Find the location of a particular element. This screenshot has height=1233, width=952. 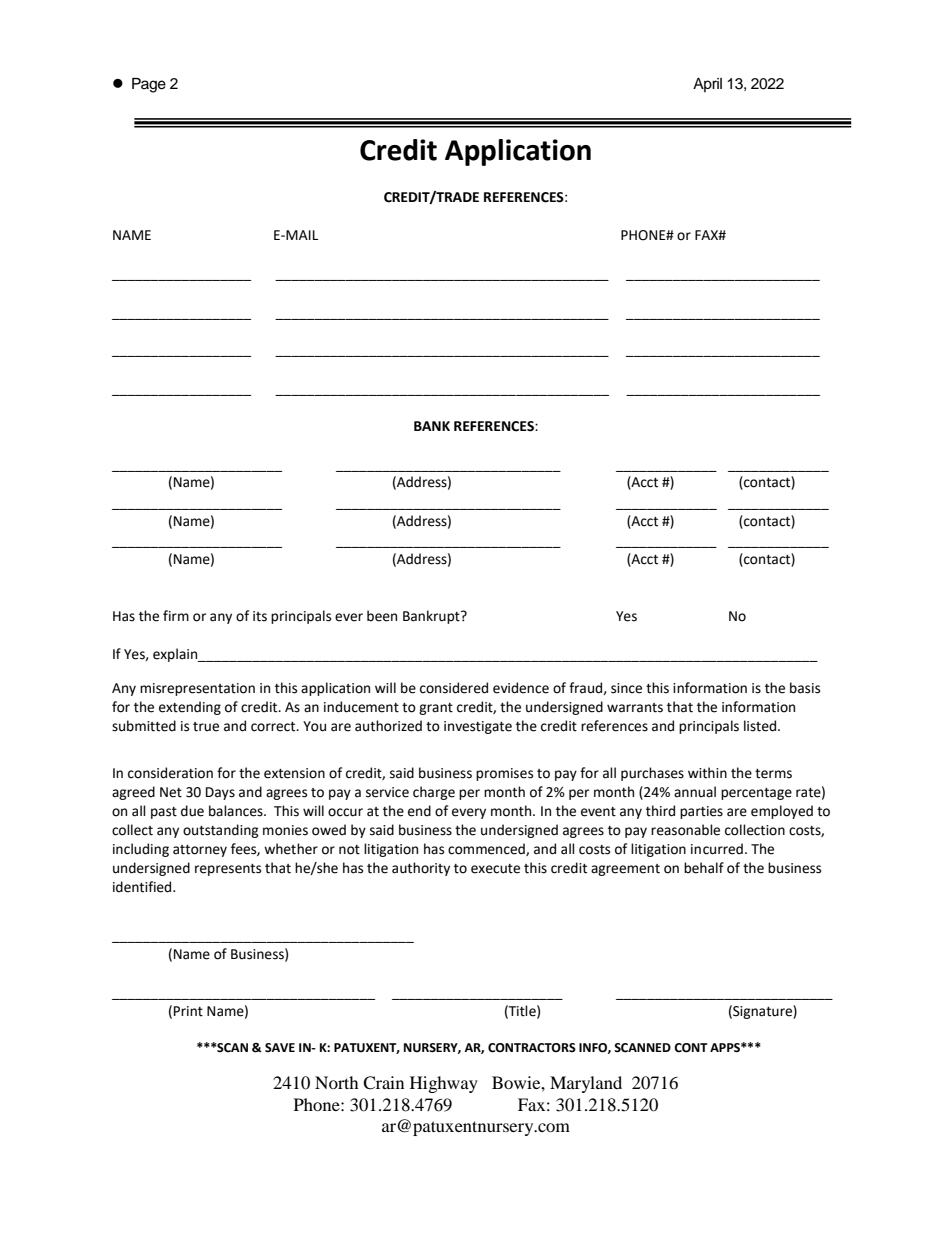

April is located at coordinates (707, 85).
